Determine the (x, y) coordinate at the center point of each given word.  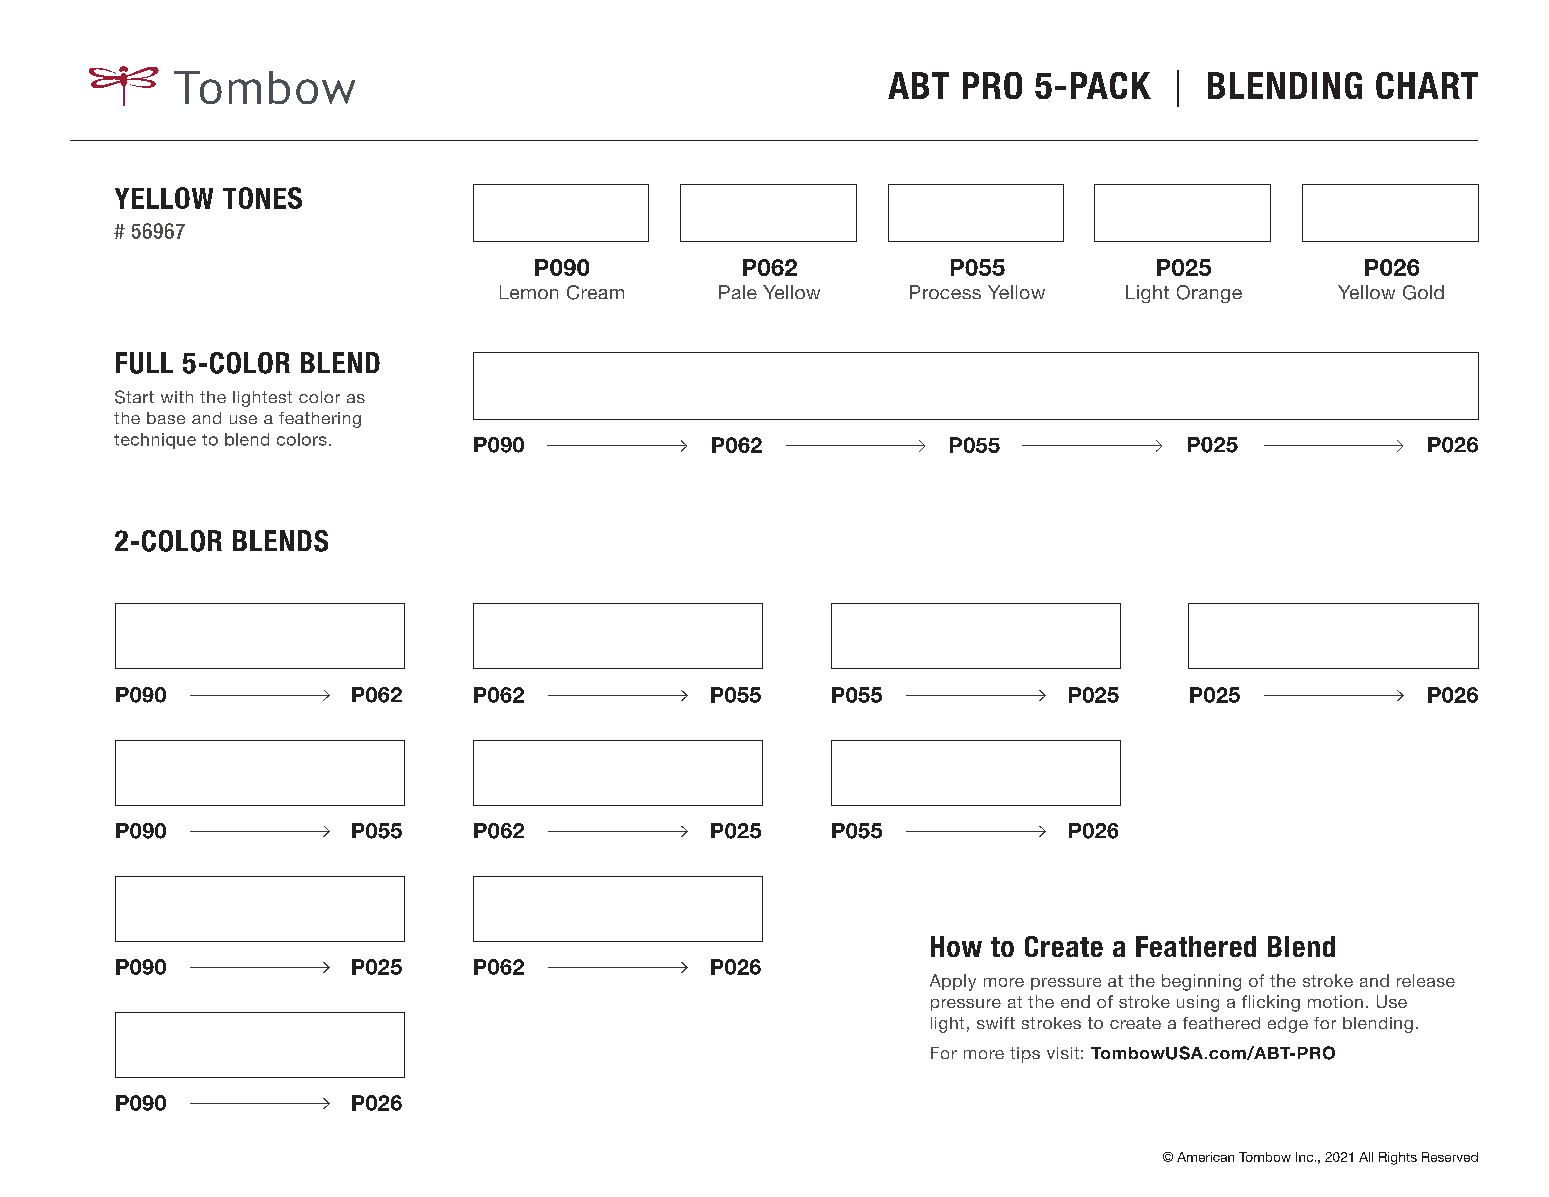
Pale (738, 292)
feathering (320, 420)
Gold (1423, 292)
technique (155, 441)
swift (996, 1023)
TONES (262, 198)
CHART (1427, 85)
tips (1025, 1055)
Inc (1306, 1157)
